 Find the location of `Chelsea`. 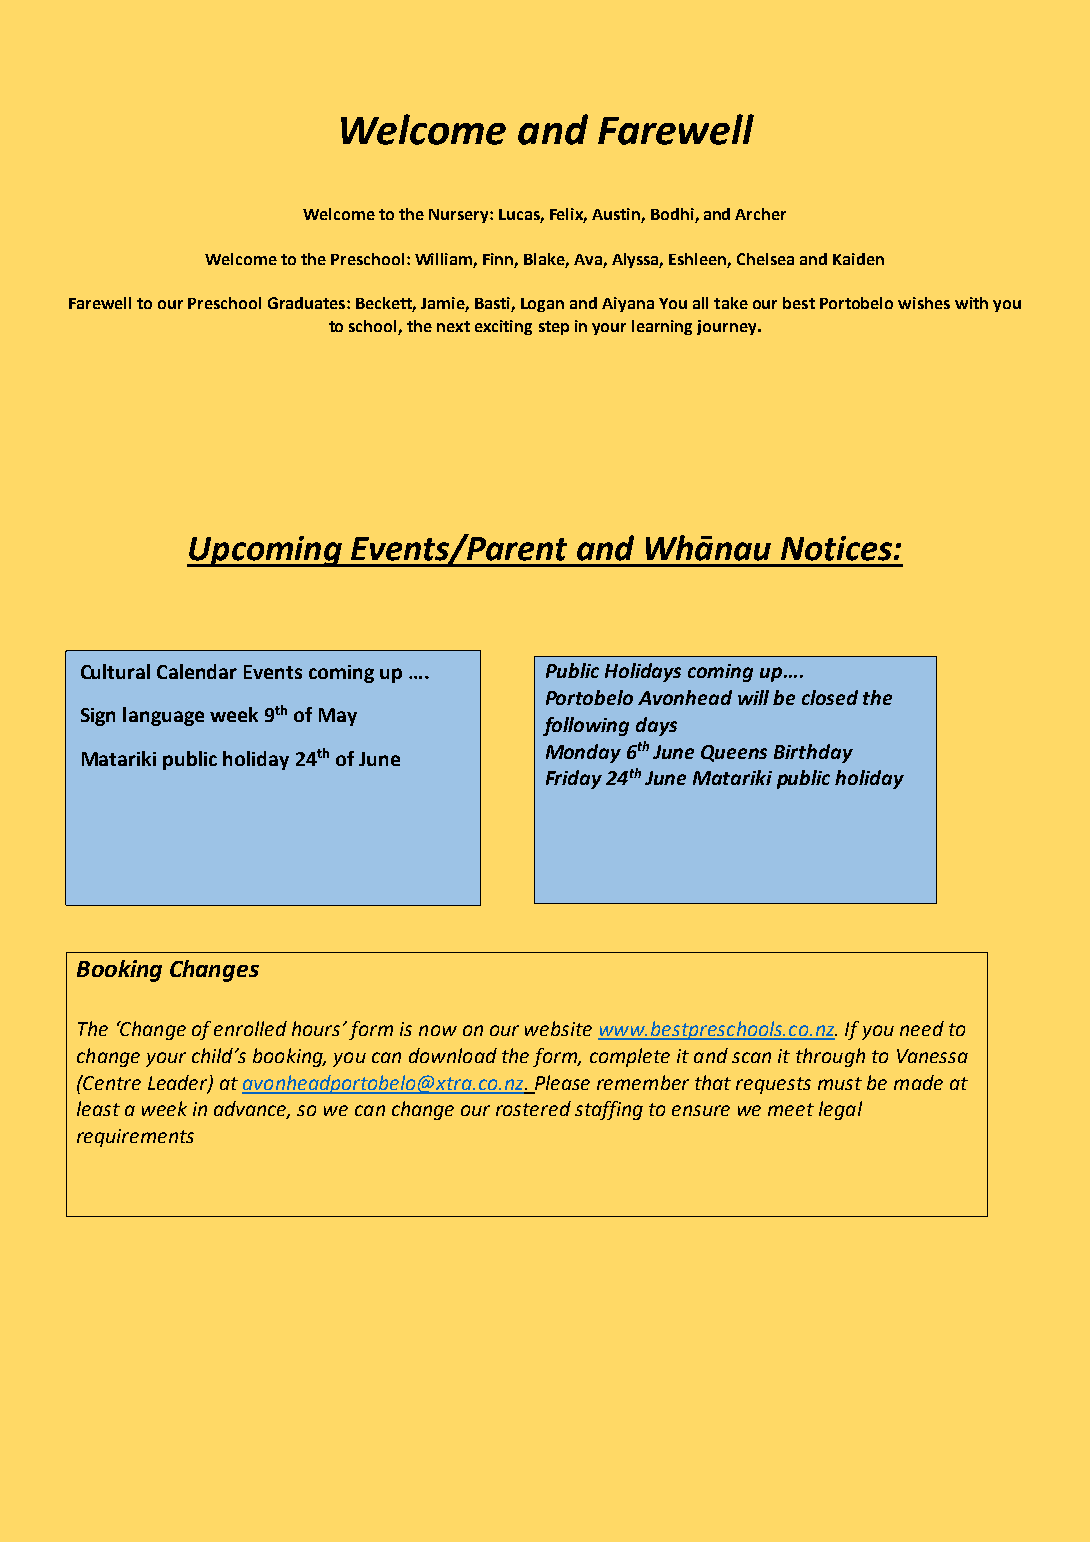

Chelsea is located at coordinates (765, 259).
